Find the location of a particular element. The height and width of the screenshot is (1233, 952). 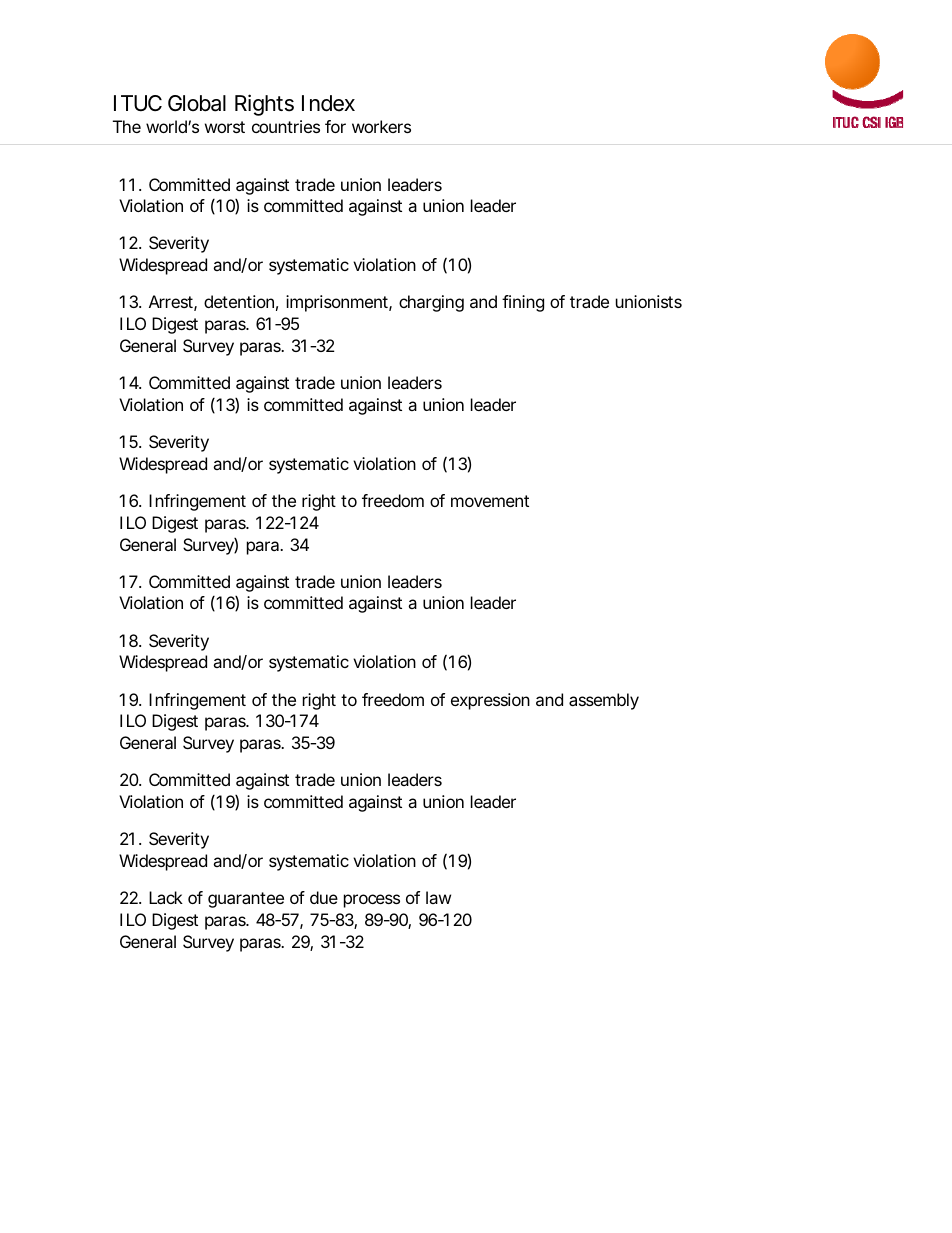

charging is located at coordinates (431, 303).
